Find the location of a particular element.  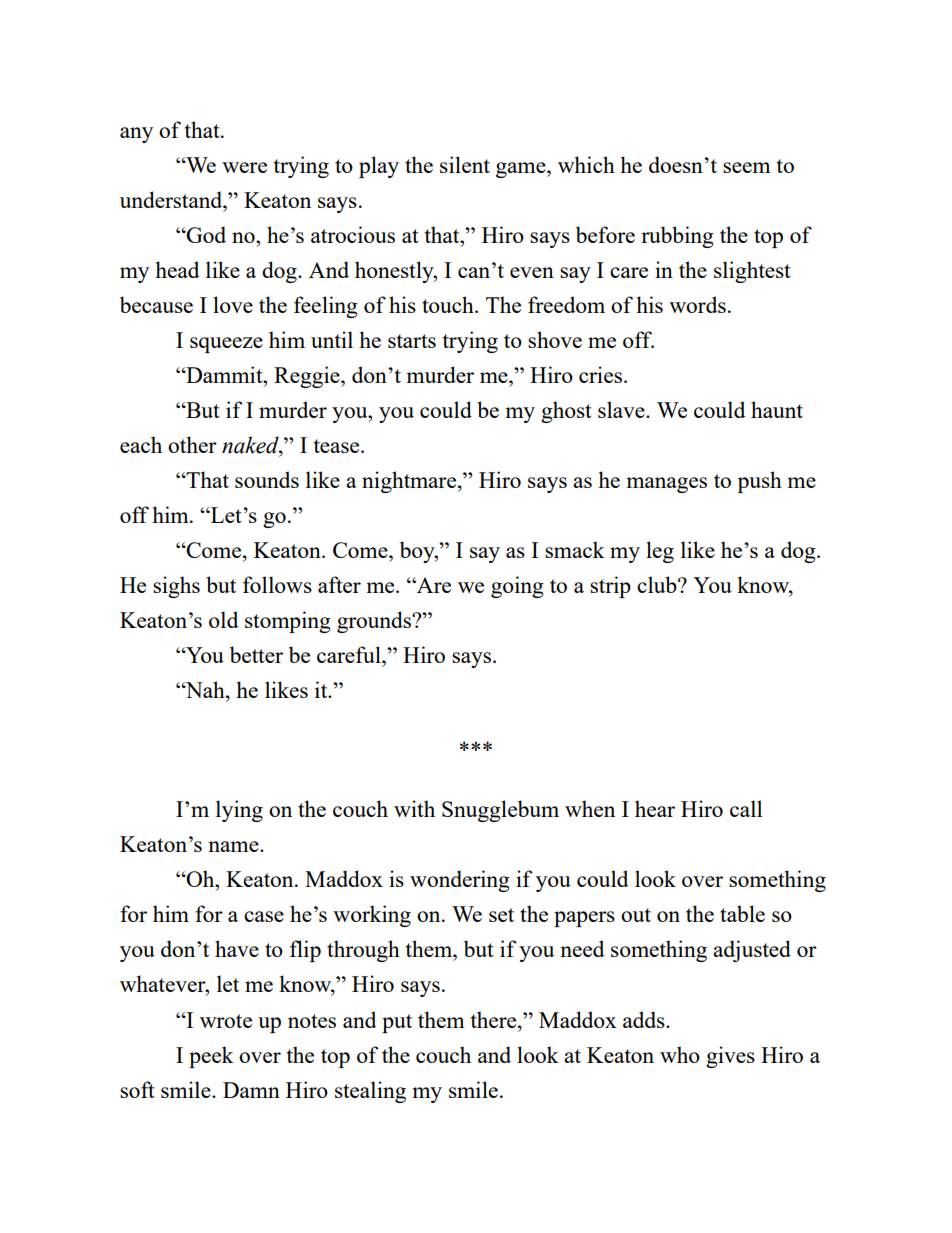

better is located at coordinates (256, 654).
